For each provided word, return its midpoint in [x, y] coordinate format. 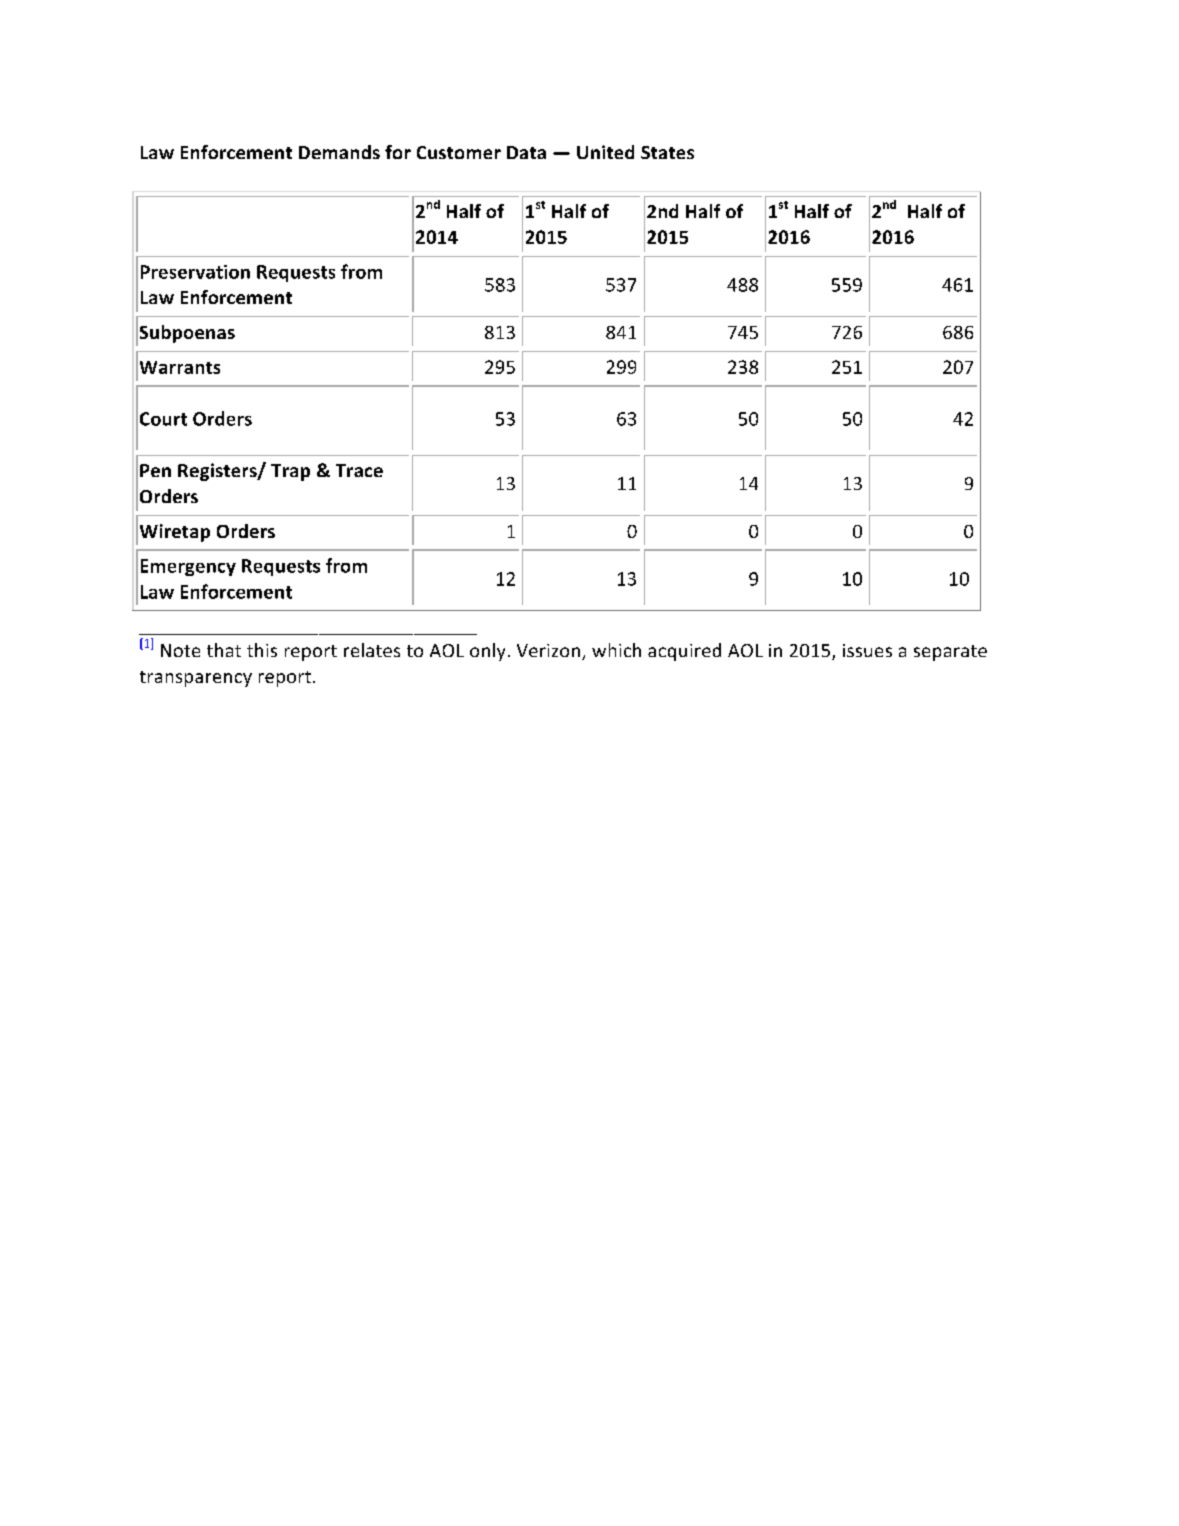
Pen [155, 470]
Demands [339, 152]
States [667, 152]
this [262, 650]
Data [526, 152]
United [605, 152]
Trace [359, 470]
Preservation [195, 272]
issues [867, 650]
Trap [290, 472]
